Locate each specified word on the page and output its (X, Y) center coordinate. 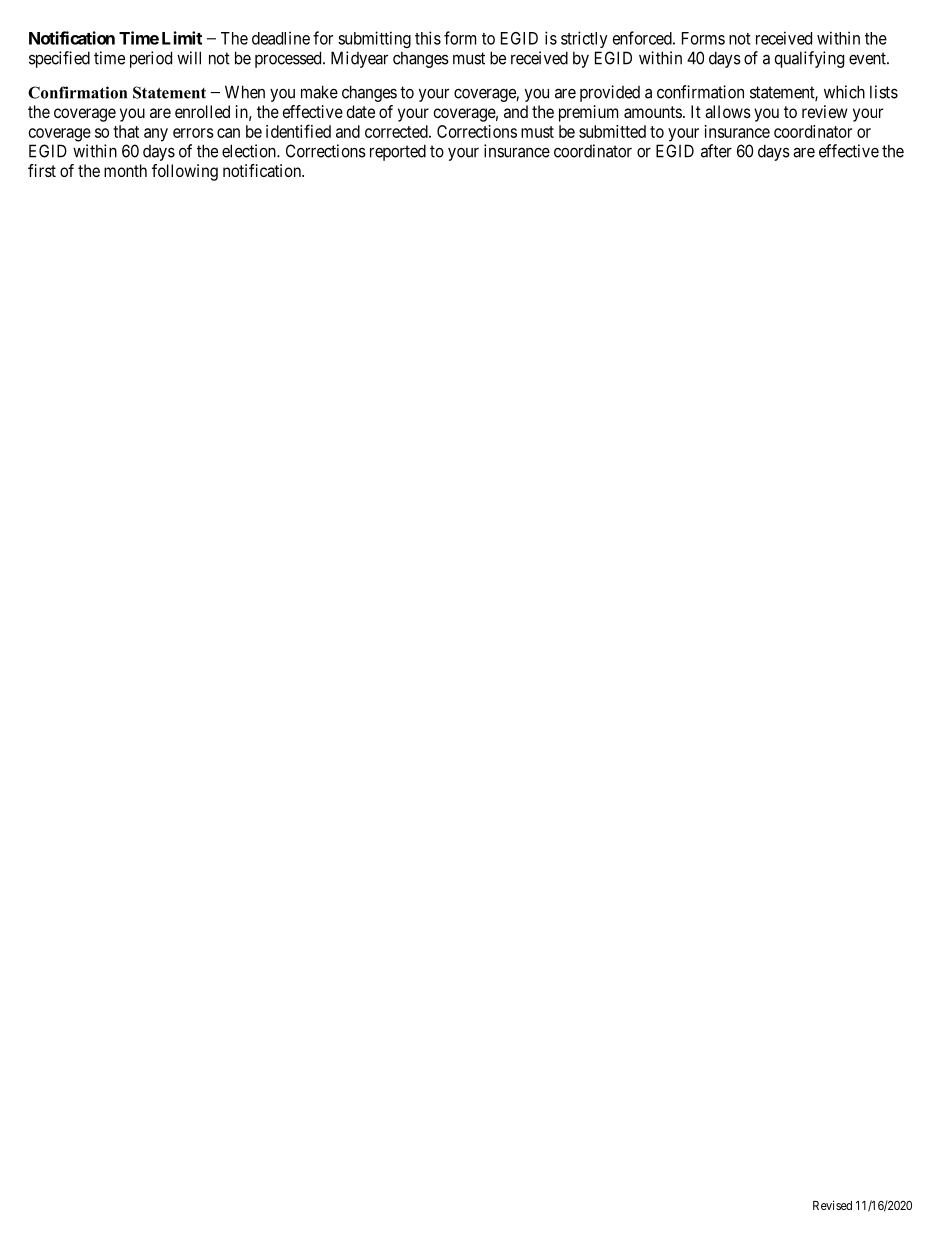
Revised (832, 1205)
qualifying (809, 59)
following (185, 172)
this (428, 38)
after (716, 151)
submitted (612, 131)
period (151, 59)
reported (398, 152)
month (125, 170)
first (42, 170)
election (250, 151)
